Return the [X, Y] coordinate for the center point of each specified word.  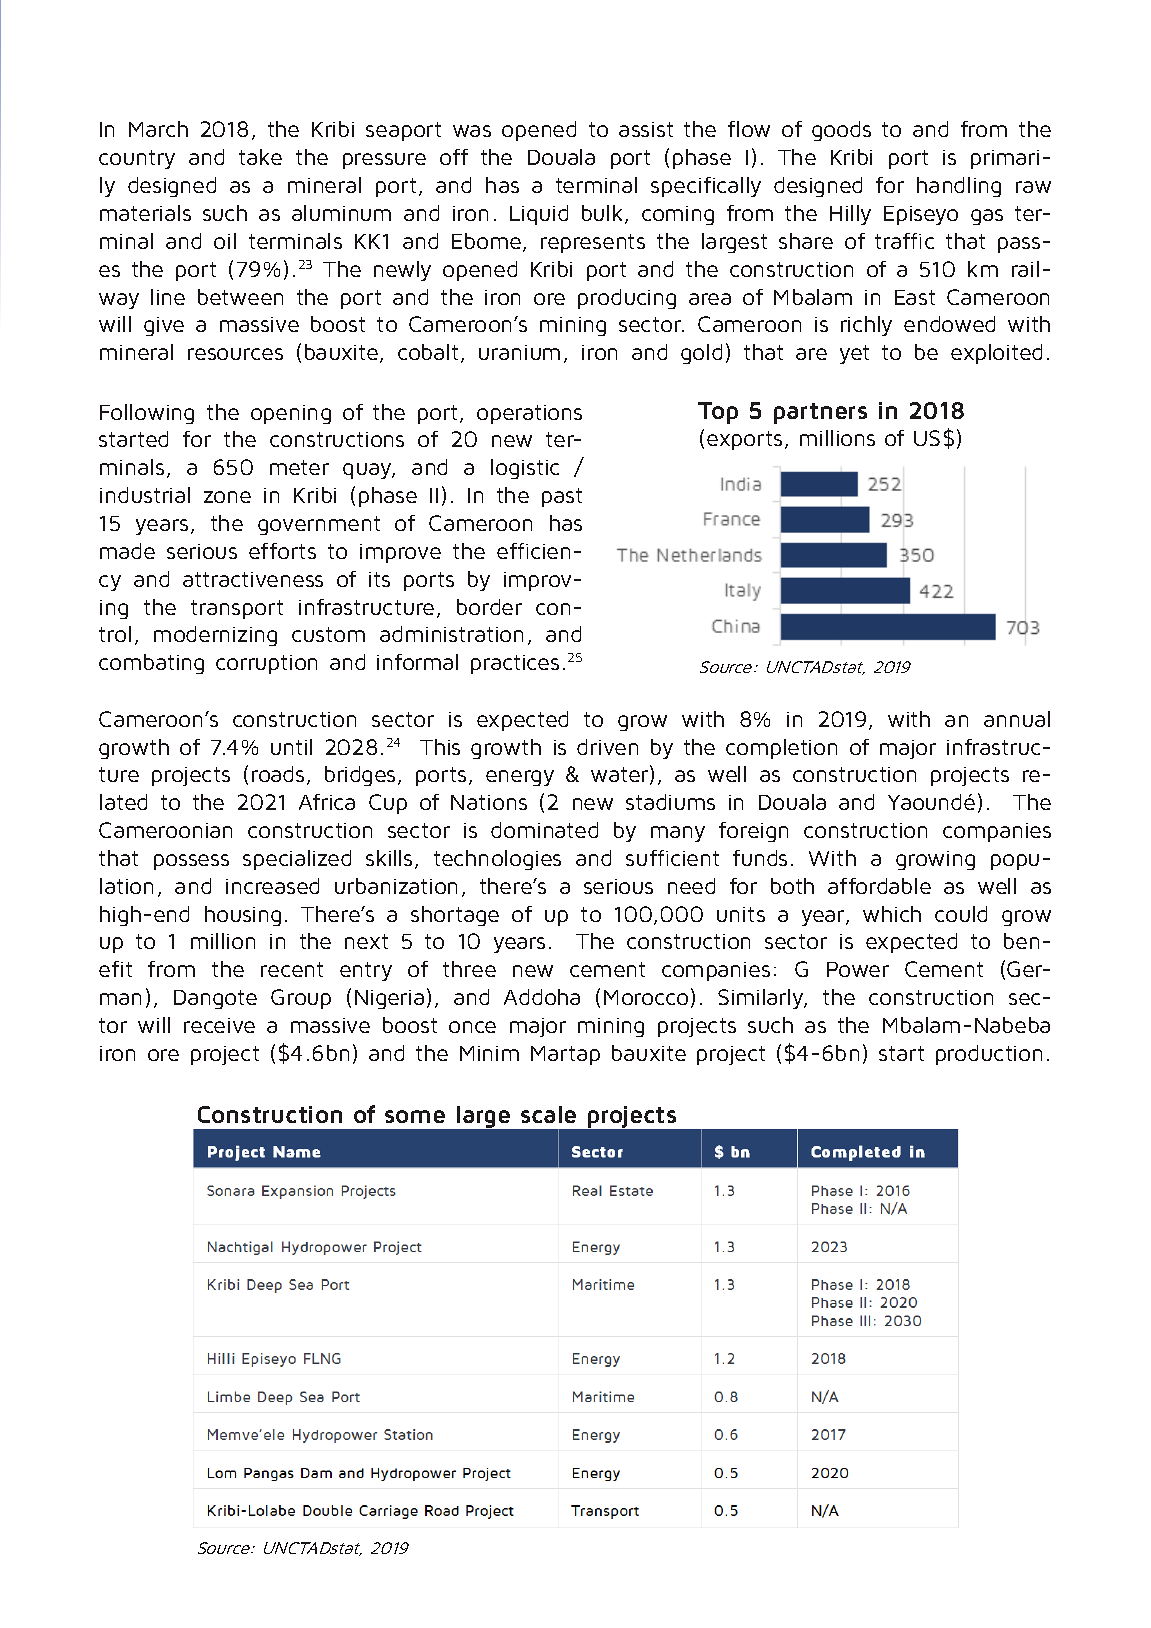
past [562, 497]
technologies [497, 860]
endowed [949, 324]
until [291, 747]
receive [219, 1025]
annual [1017, 719]
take [260, 157]
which [892, 914]
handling [959, 187]
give [164, 326]
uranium [519, 352]
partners [820, 413]
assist [646, 129]
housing [243, 916]
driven [607, 747]
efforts [282, 551]
